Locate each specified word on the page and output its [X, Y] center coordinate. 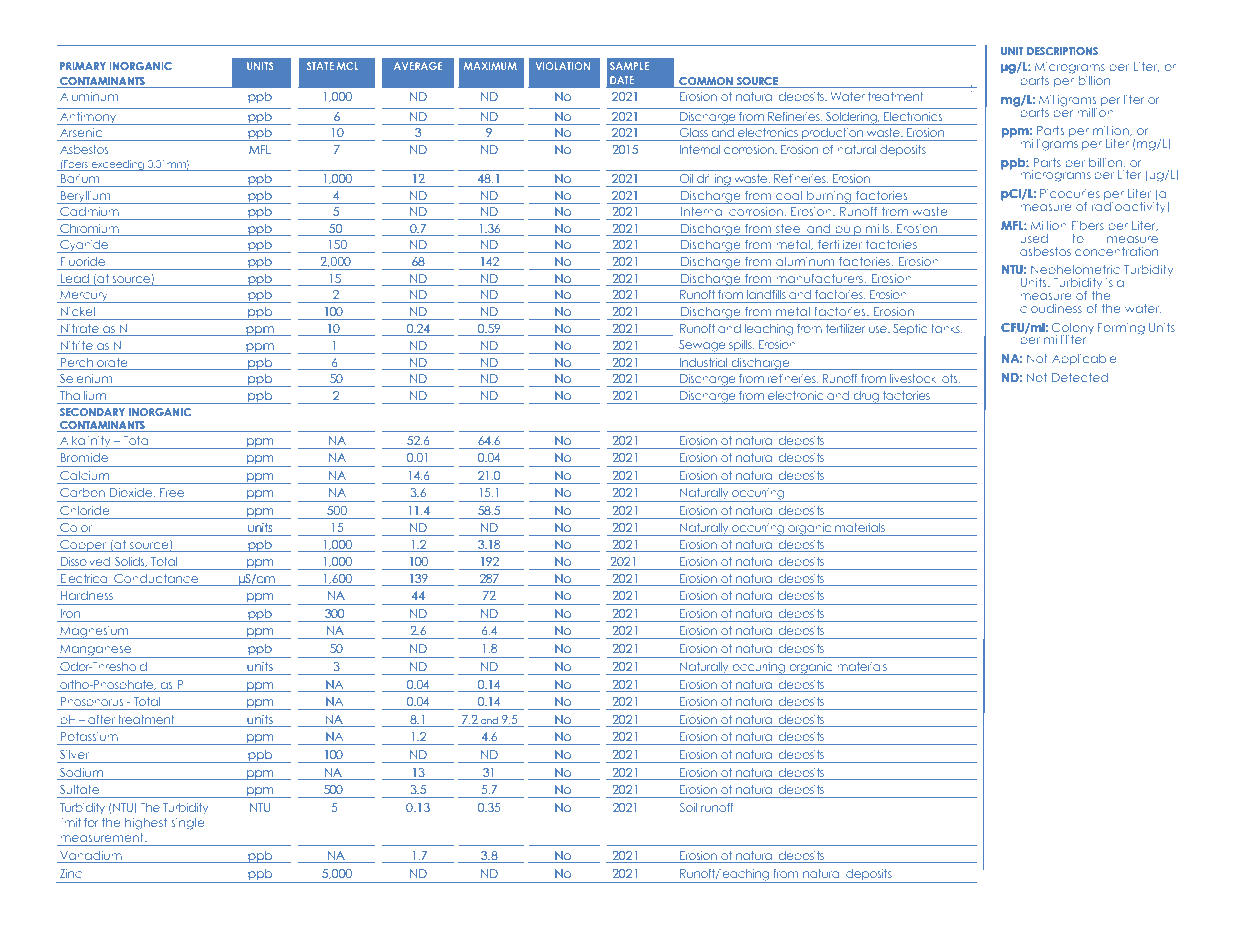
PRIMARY [83, 66]
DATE [622, 80]
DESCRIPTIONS [1062, 51]
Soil [688, 807]
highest [146, 824]
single [188, 824]
